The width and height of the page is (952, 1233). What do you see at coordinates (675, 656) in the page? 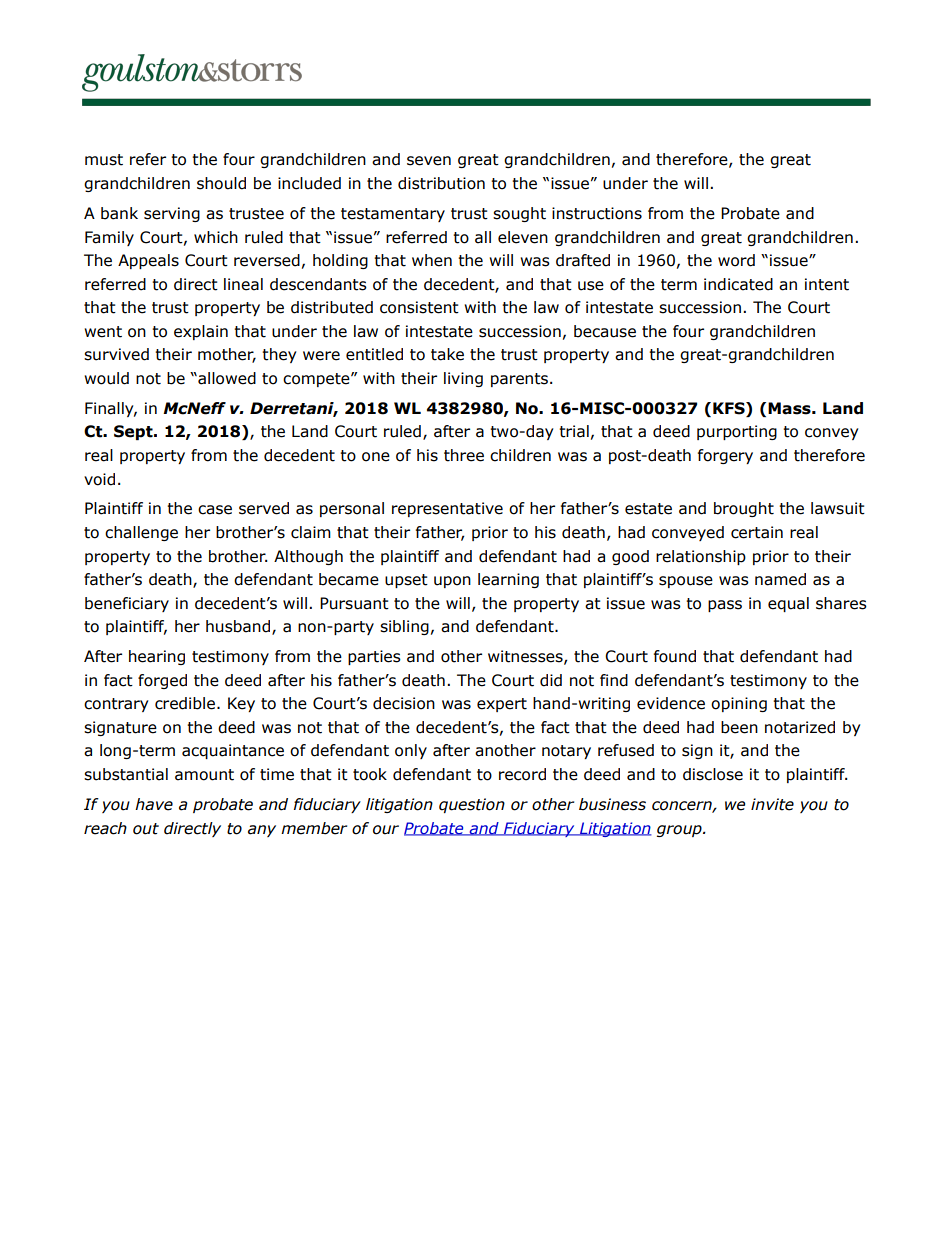
I see `found` at bounding box center [675, 656].
